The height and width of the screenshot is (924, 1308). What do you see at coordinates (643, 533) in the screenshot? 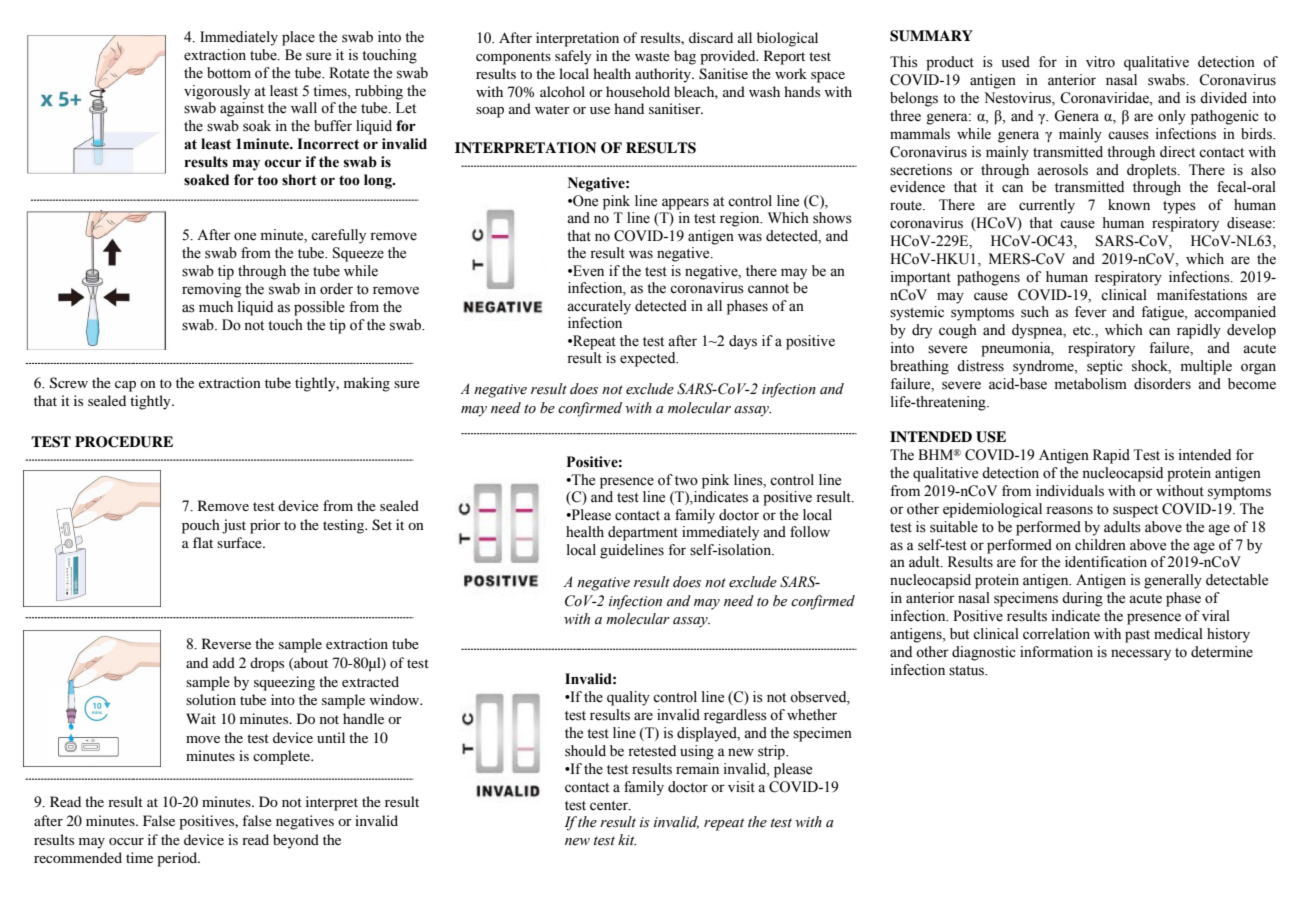
I see `department` at bounding box center [643, 533].
